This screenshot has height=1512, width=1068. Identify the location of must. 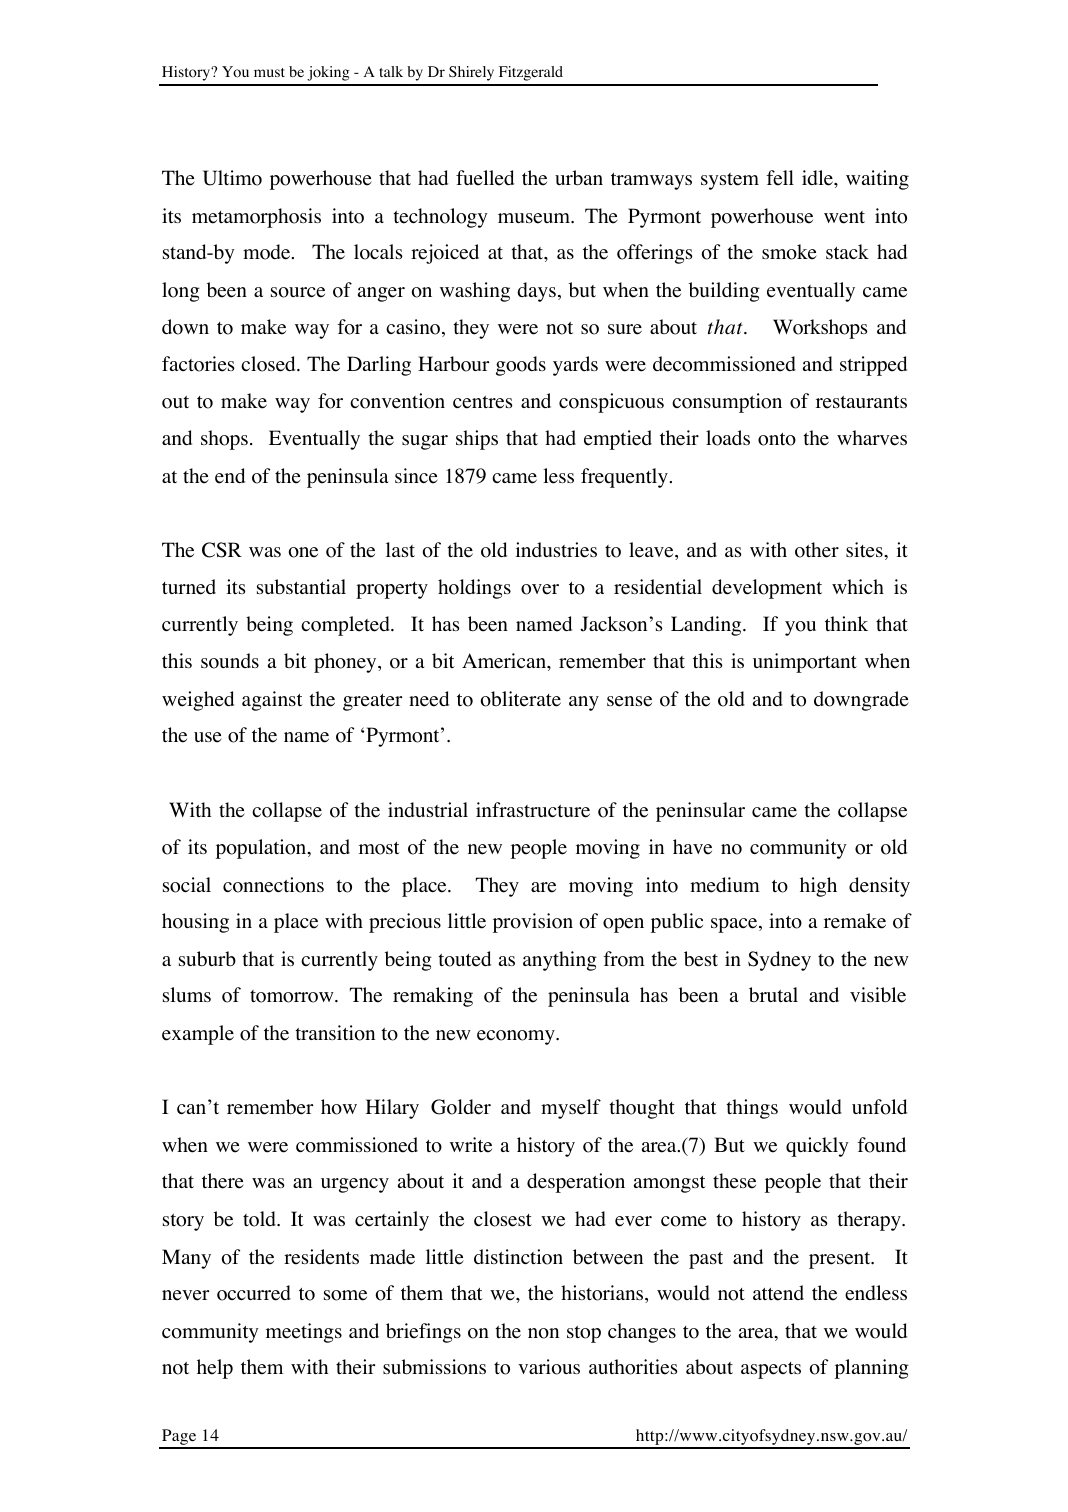
(269, 72).
